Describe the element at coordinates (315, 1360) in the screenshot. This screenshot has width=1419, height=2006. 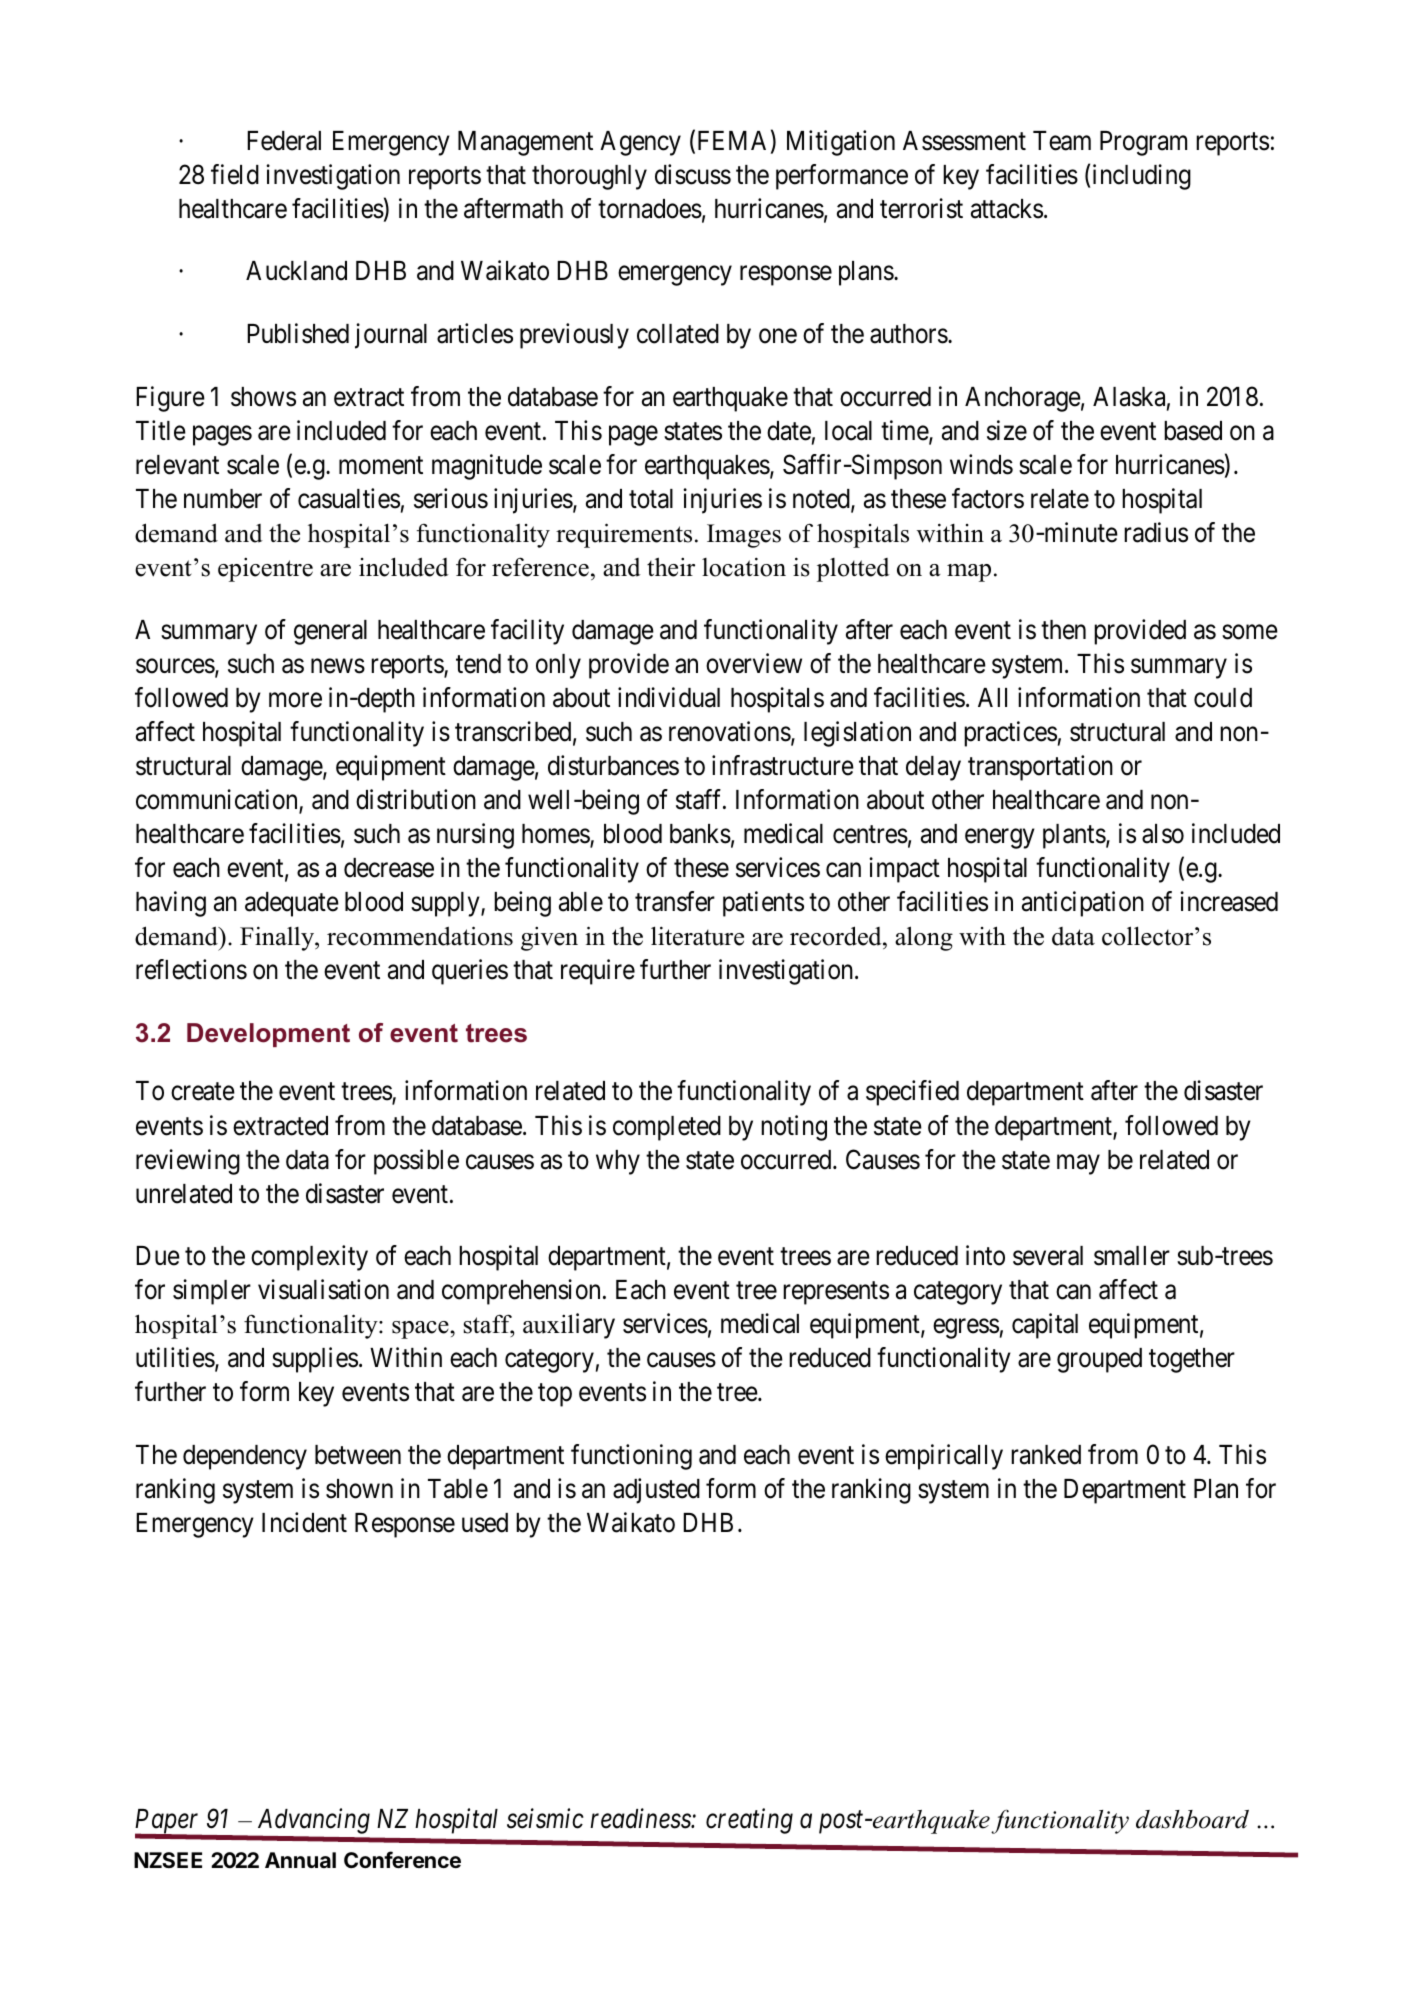
I see `supplies` at that location.
